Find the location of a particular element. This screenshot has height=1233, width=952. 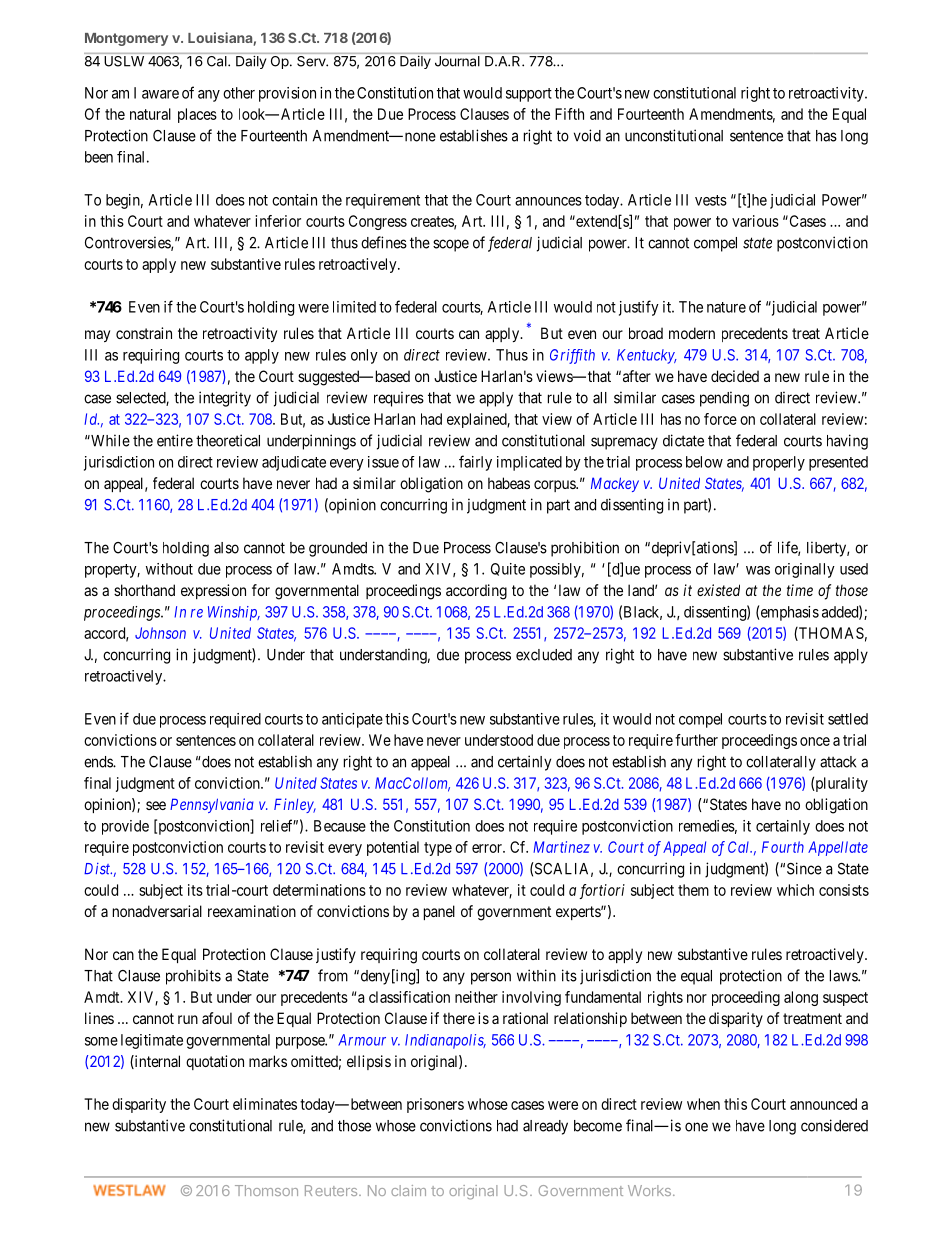

aware is located at coordinates (160, 94).
